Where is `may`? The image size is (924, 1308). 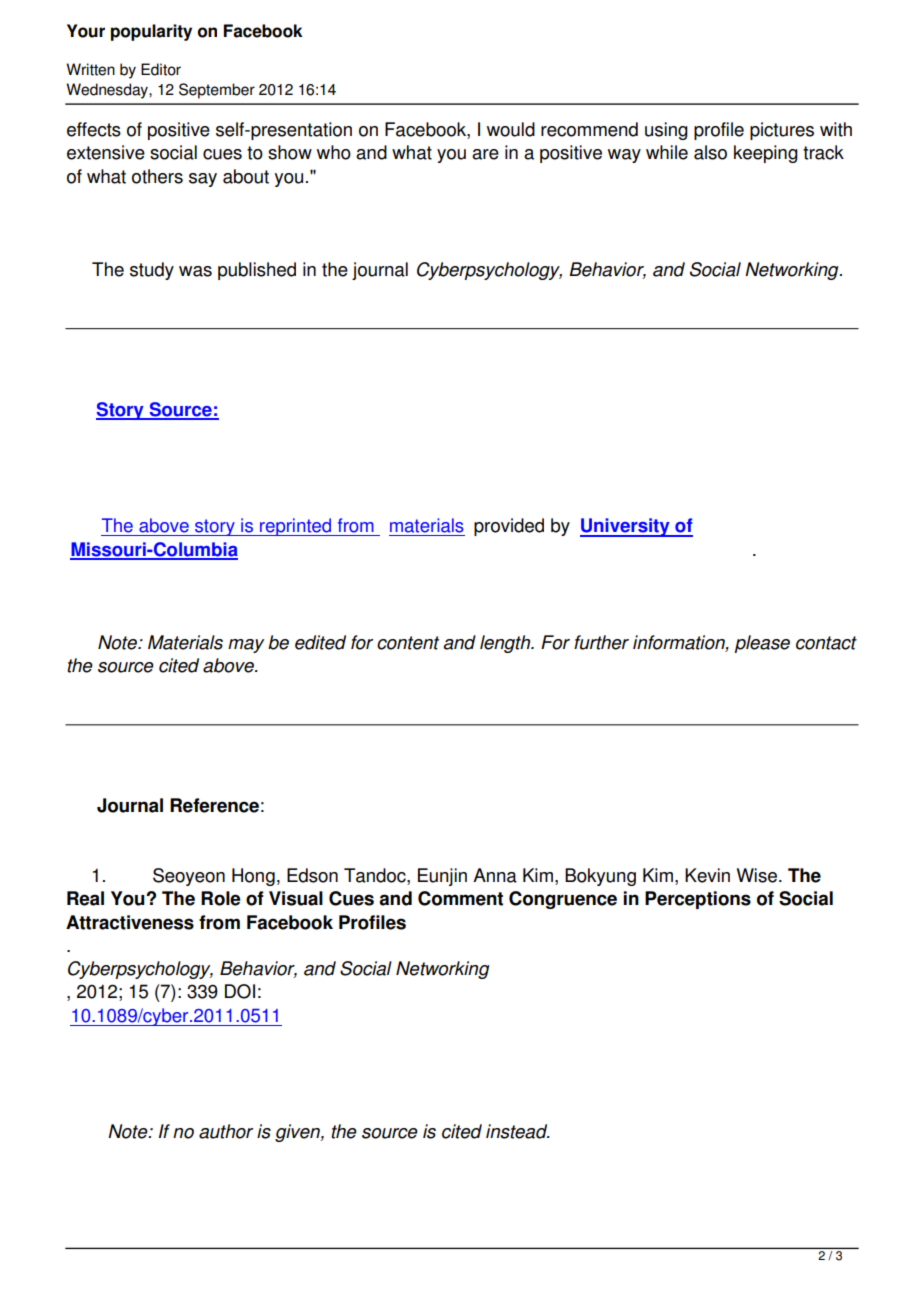 may is located at coordinates (246, 646).
